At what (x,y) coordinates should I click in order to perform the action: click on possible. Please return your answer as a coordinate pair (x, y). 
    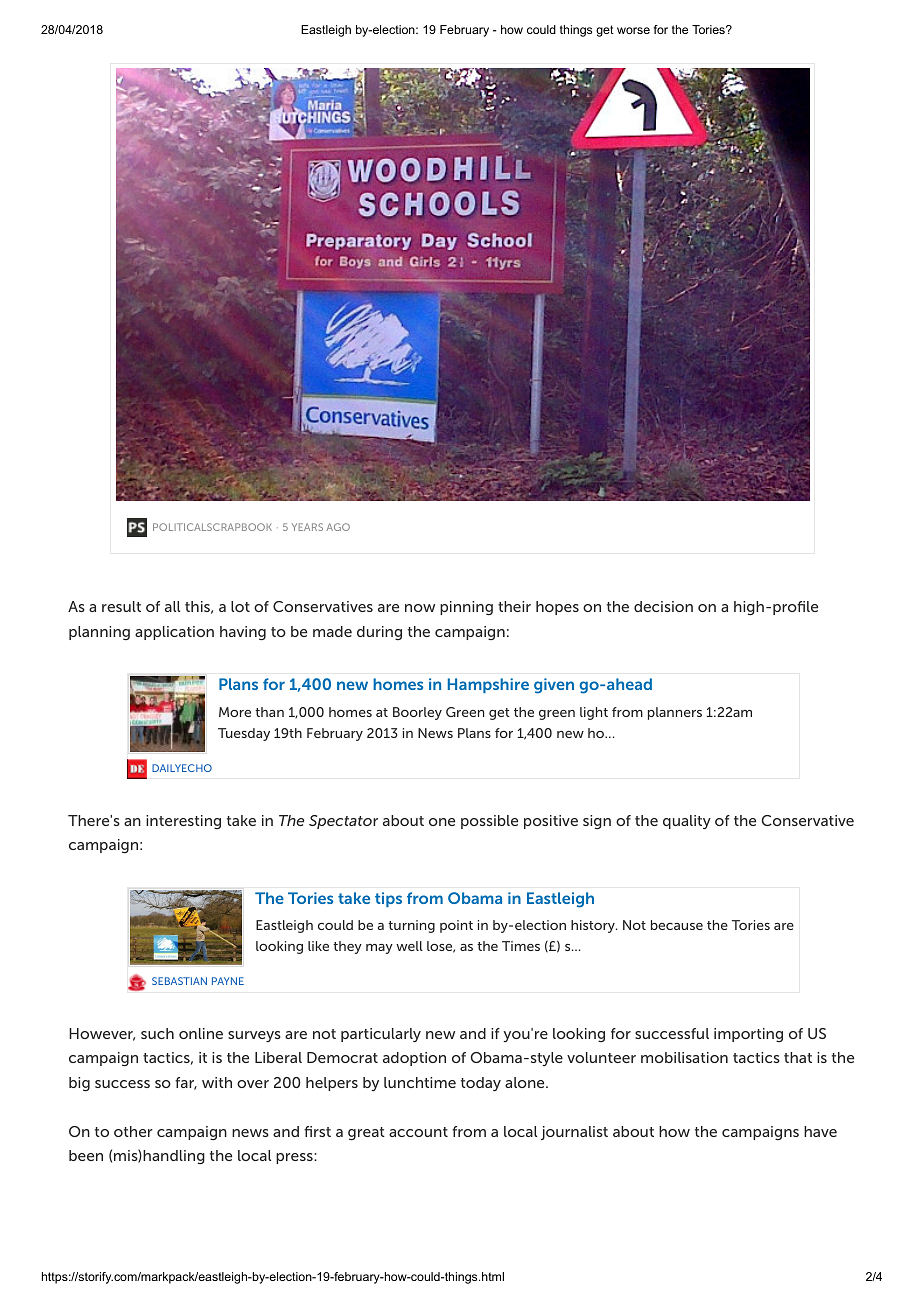
    Looking at the image, I should click on (489, 822).
